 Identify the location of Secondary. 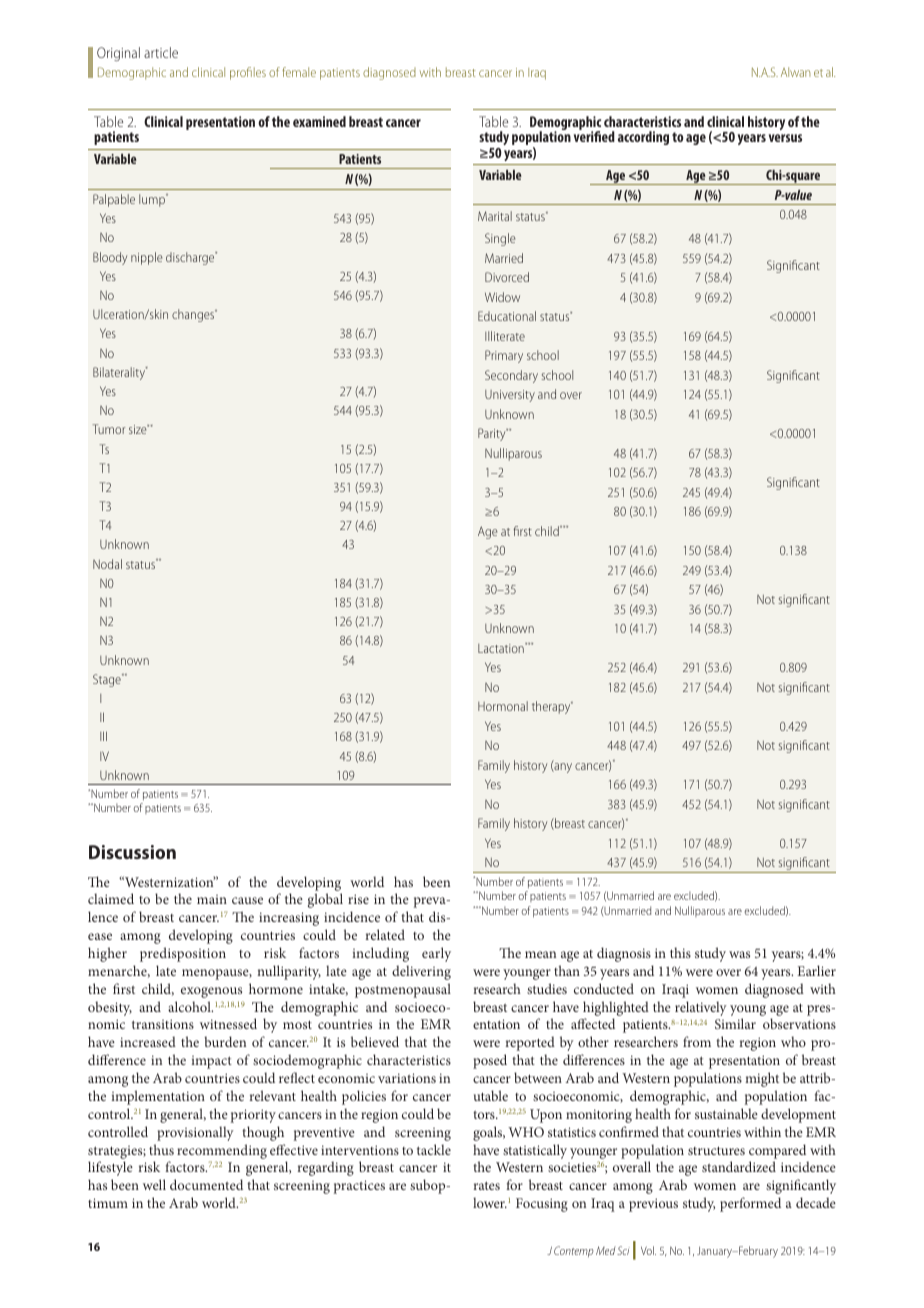
(511, 376).
